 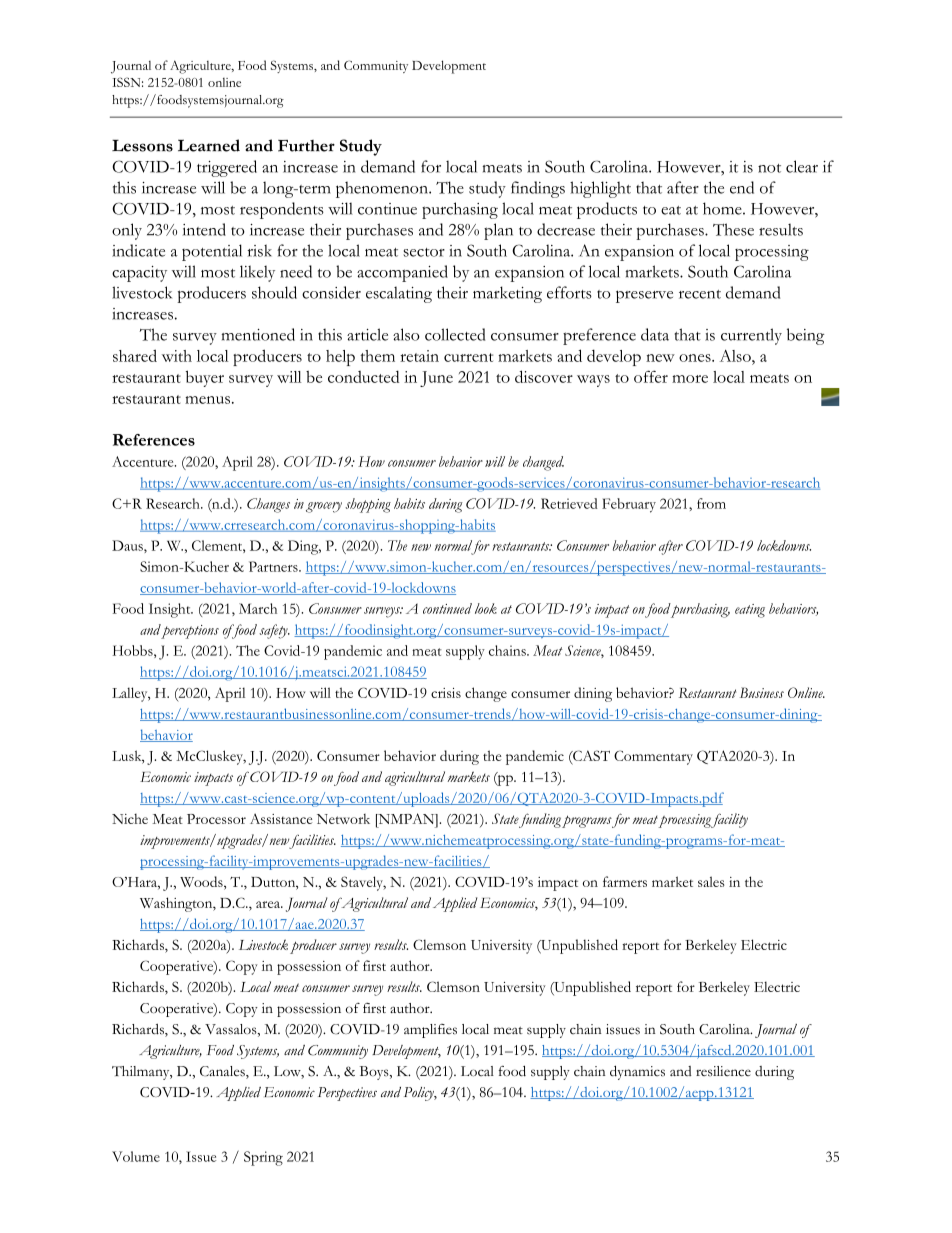 I want to click on Spring, so click(x=263, y=1158).
